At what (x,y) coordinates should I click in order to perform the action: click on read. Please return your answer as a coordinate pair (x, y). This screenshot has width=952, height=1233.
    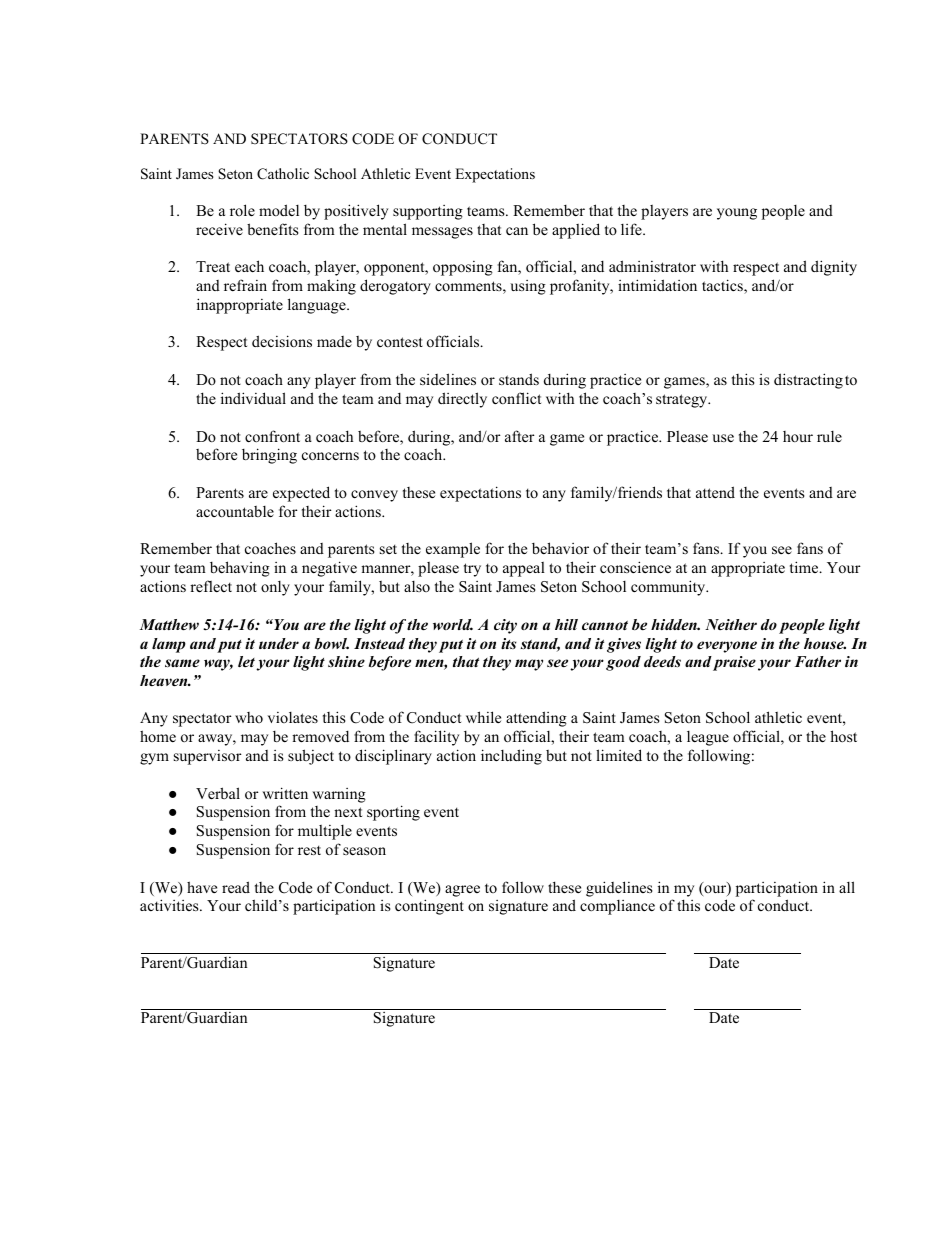
    Looking at the image, I should click on (236, 887).
